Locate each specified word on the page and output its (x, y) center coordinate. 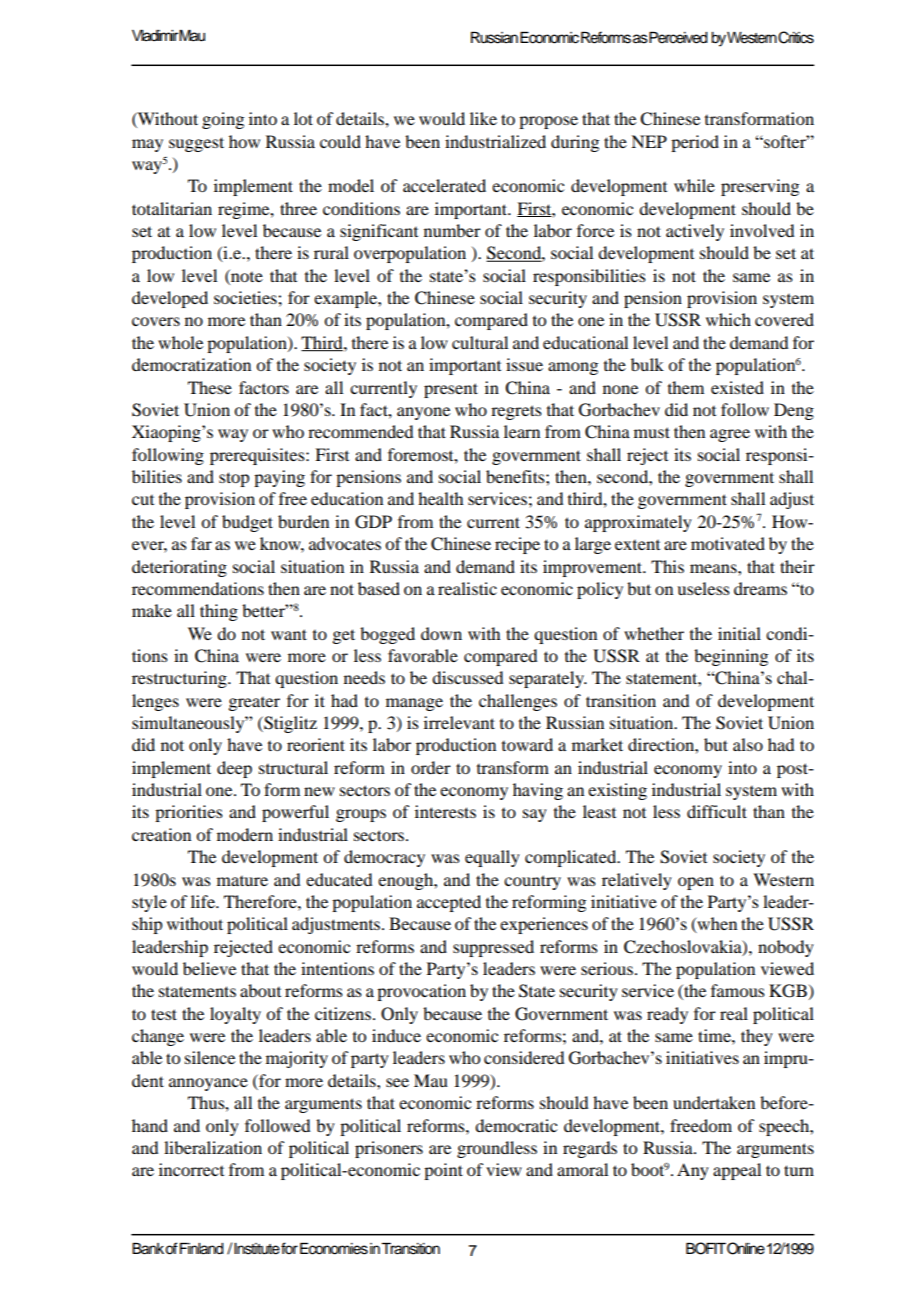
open (696, 883)
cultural (480, 342)
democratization (191, 364)
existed (737, 387)
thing (219, 612)
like (483, 118)
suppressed (493, 948)
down (441, 633)
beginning (731, 657)
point (443, 1171)
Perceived (678, 38)
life (204, 901)
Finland (202, 1249)
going (223, 120)
